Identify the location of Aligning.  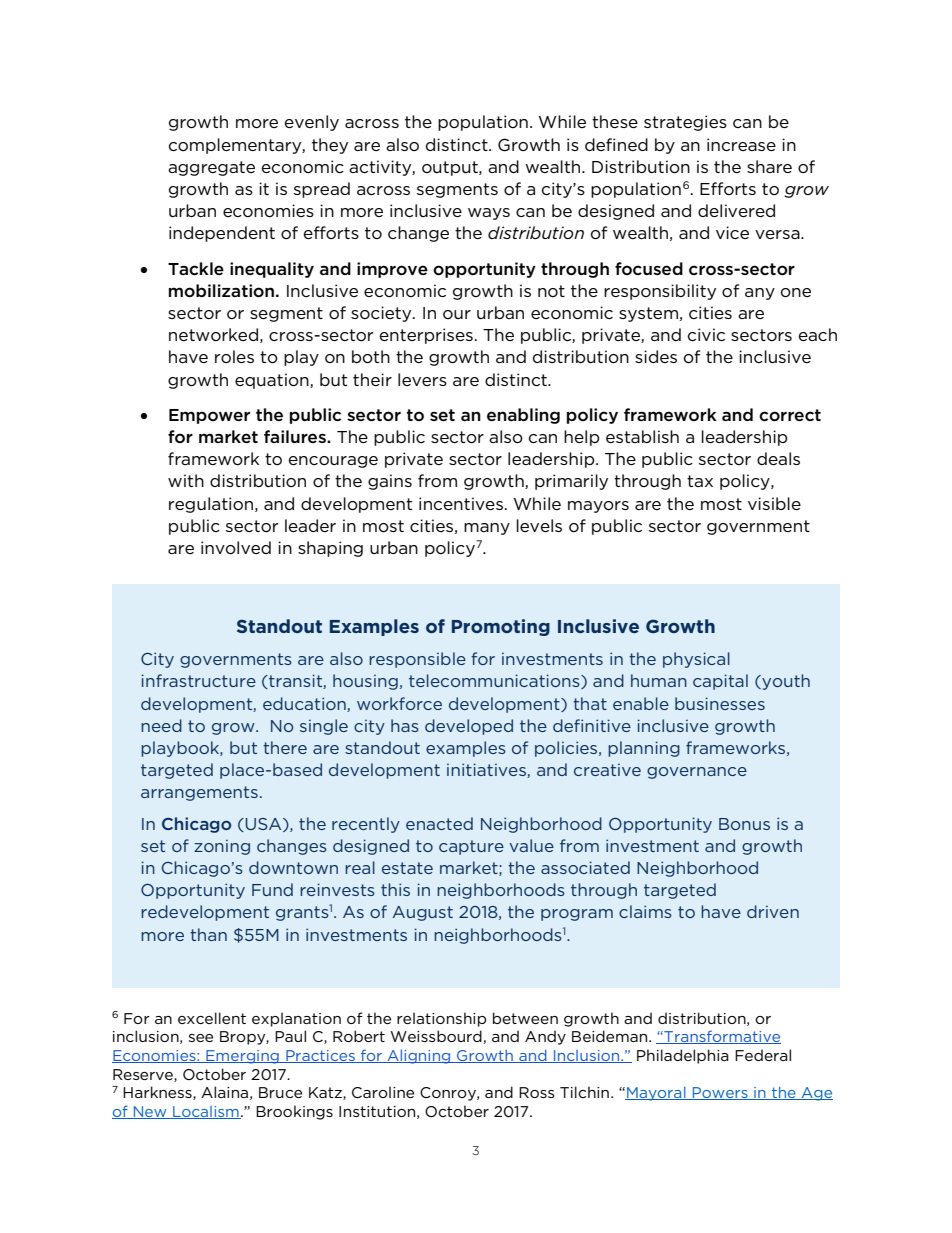
(419, 1057).
